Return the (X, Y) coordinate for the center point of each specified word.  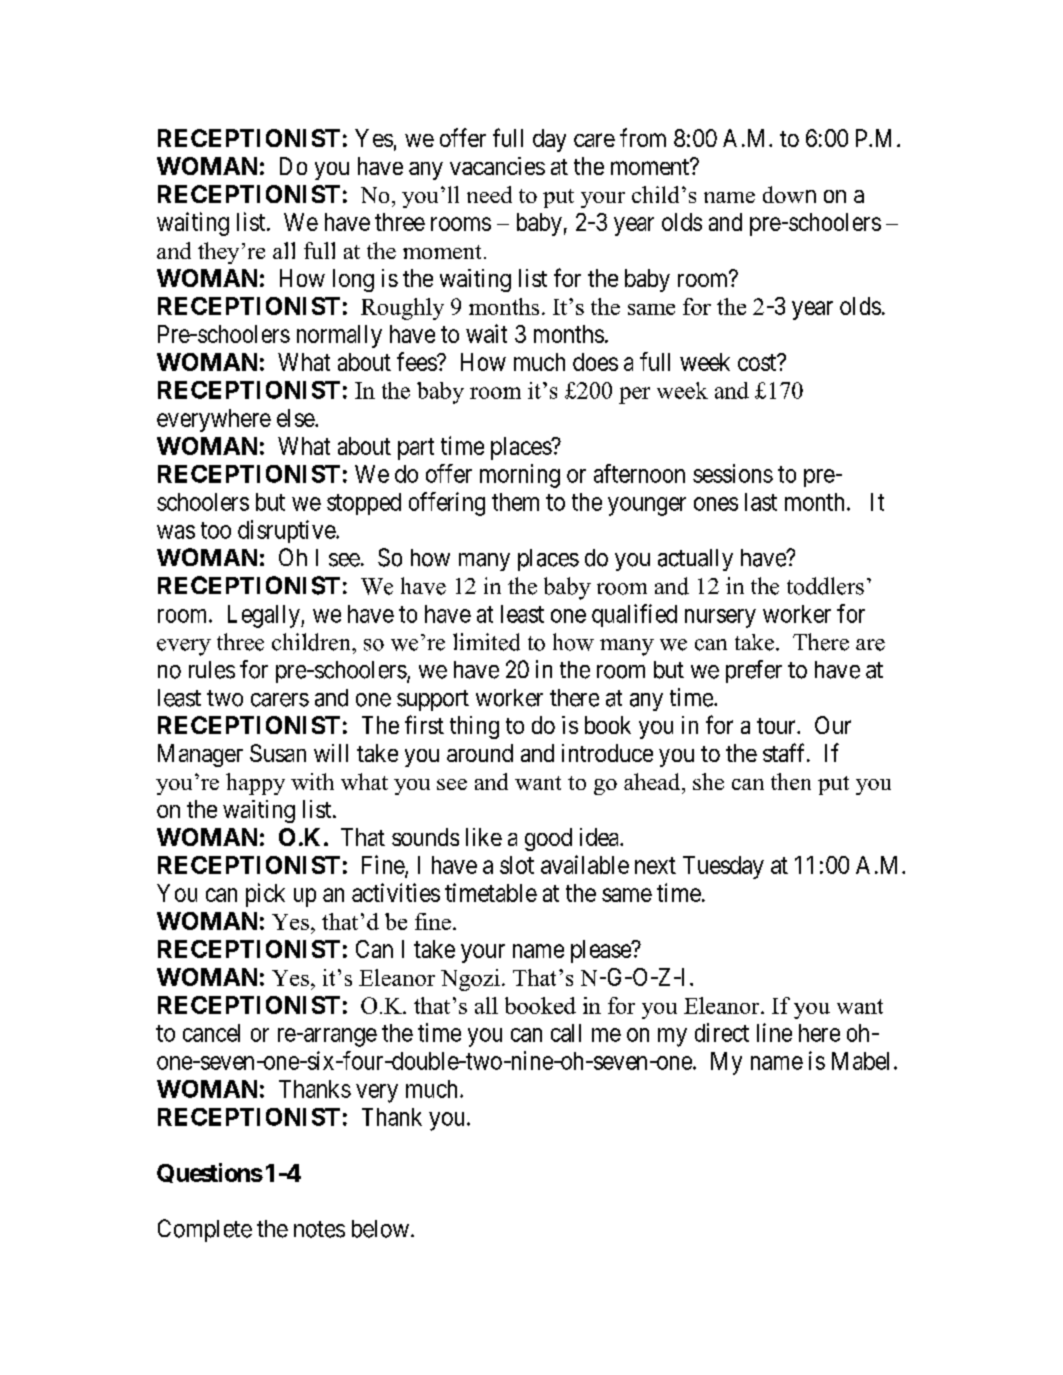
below (380, 1229)
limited (486, 642)
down (789, 194)
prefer (754, 671)
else (296, 418)
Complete (205, 1230)
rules (212, 670)
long (353, 280)
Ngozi (470, 980)
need (489, 194)
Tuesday (723, 867)
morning (520, 476)
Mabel (860, 1061)
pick (265, 895)
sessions (733, 473)
